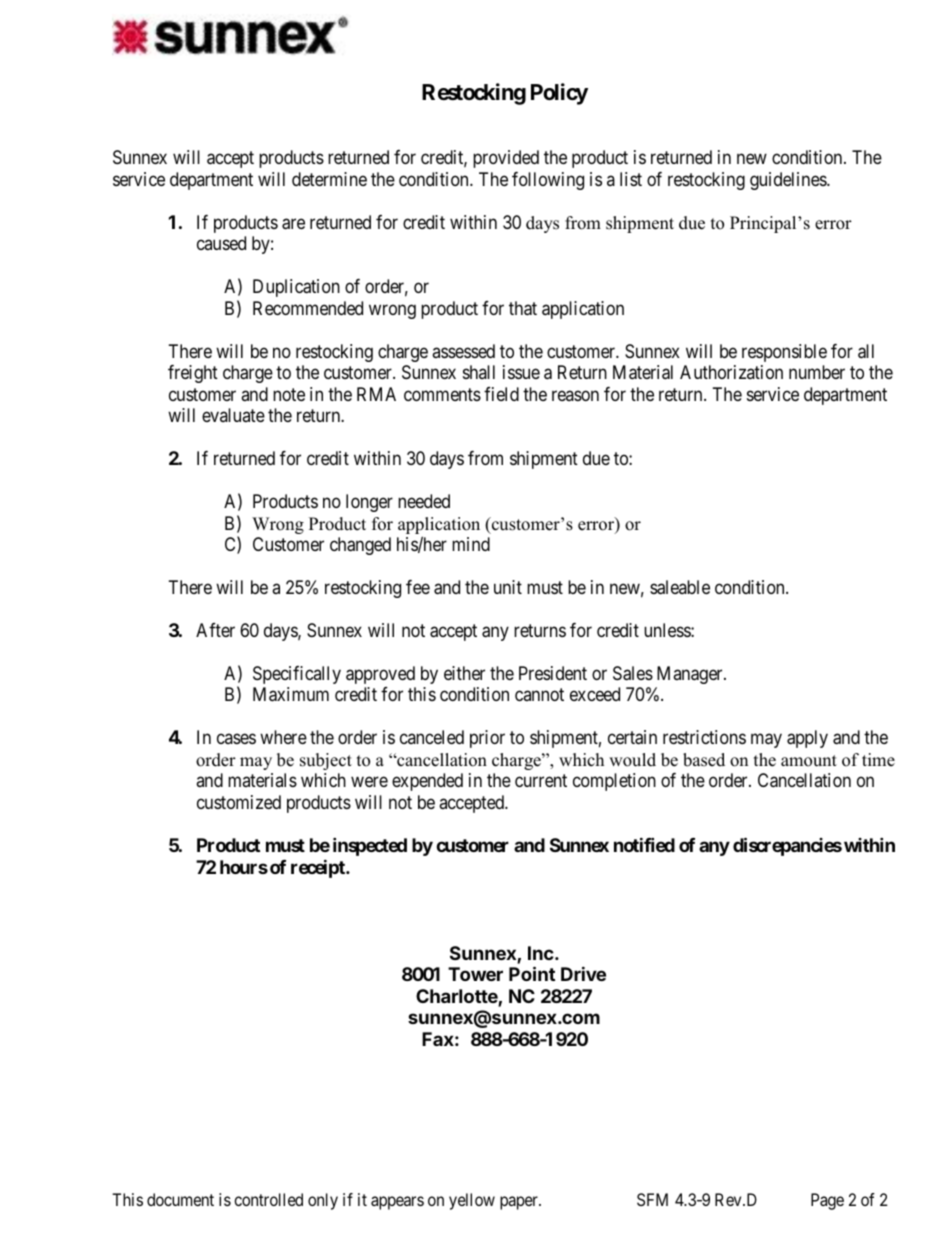 This screenshot has height=1233, width=952. What do you see at coordinates (268, 1199) in the screenshot?
I see `controlled` at bounding box center [268, 1199].
